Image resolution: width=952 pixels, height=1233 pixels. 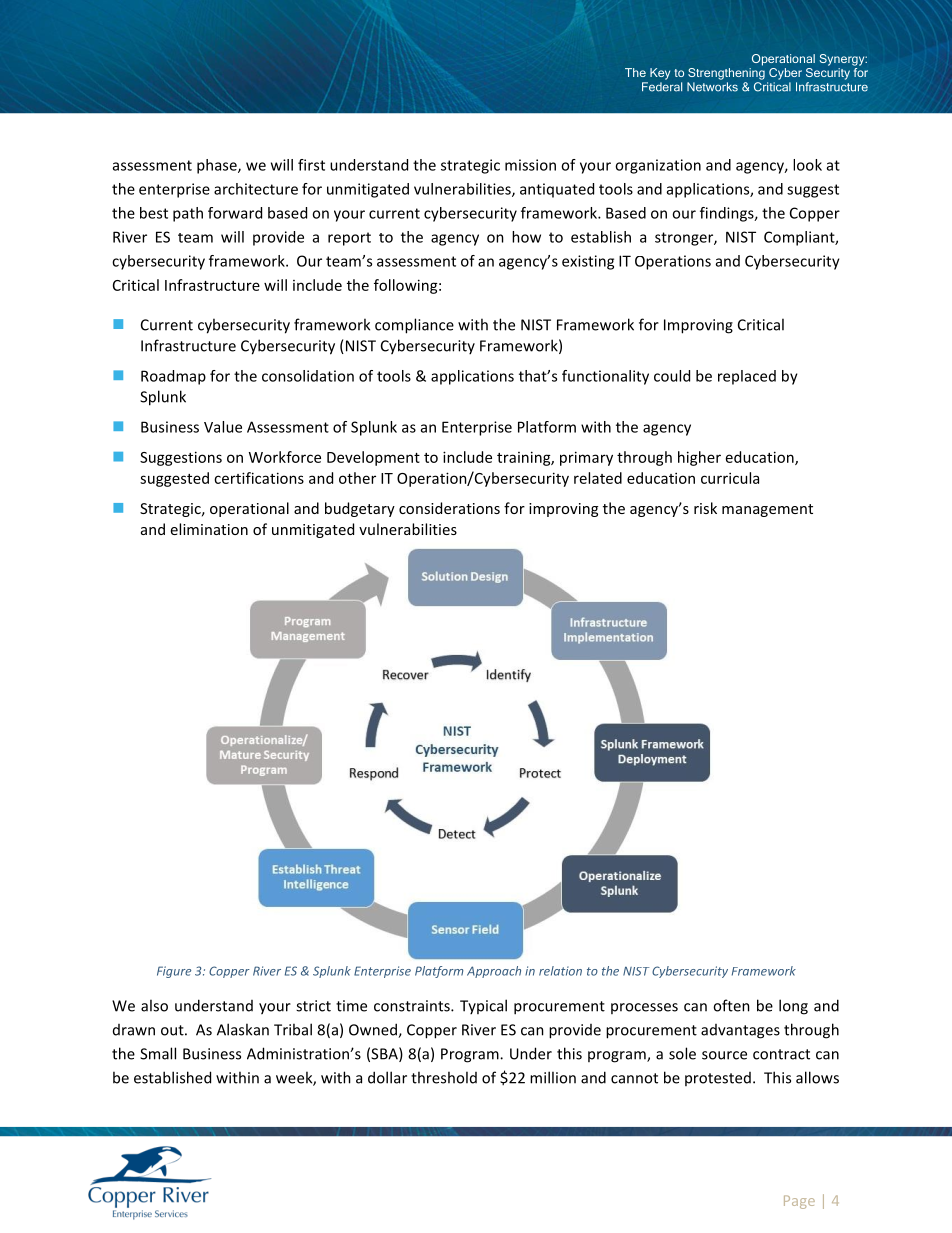 I want to click on considerations, so click(x=449, y=508).
